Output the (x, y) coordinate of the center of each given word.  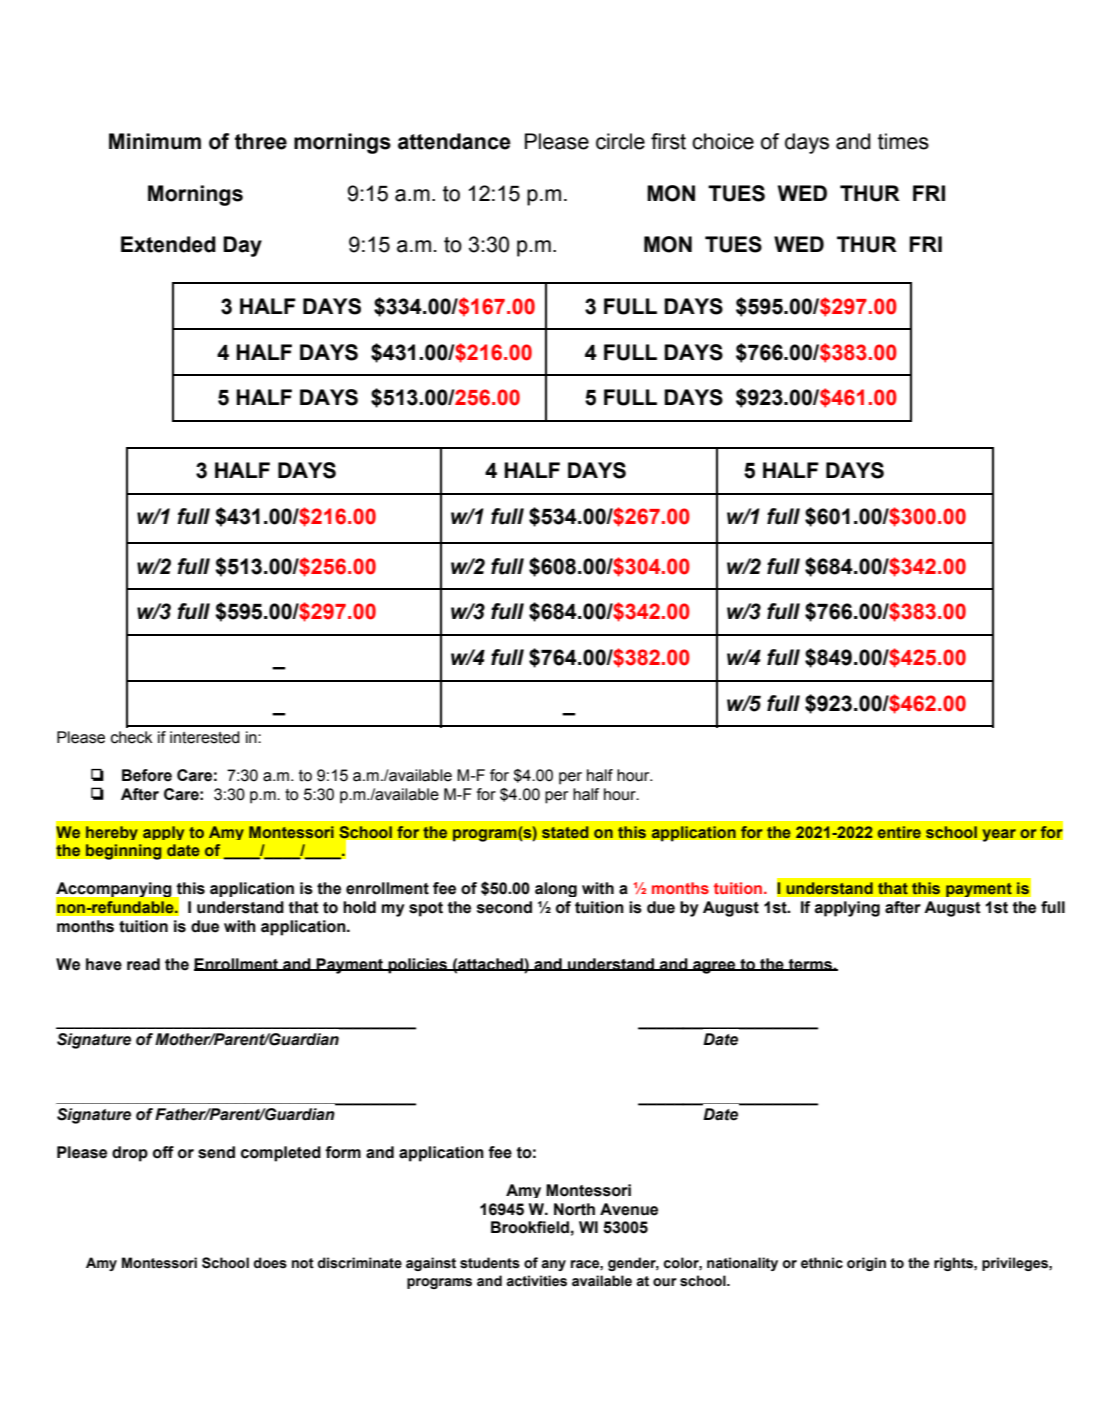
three (261, 141)
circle (620, 141)
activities (536, 1281)
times (903, 141)
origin (866, 1264)
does (270, 1263)
